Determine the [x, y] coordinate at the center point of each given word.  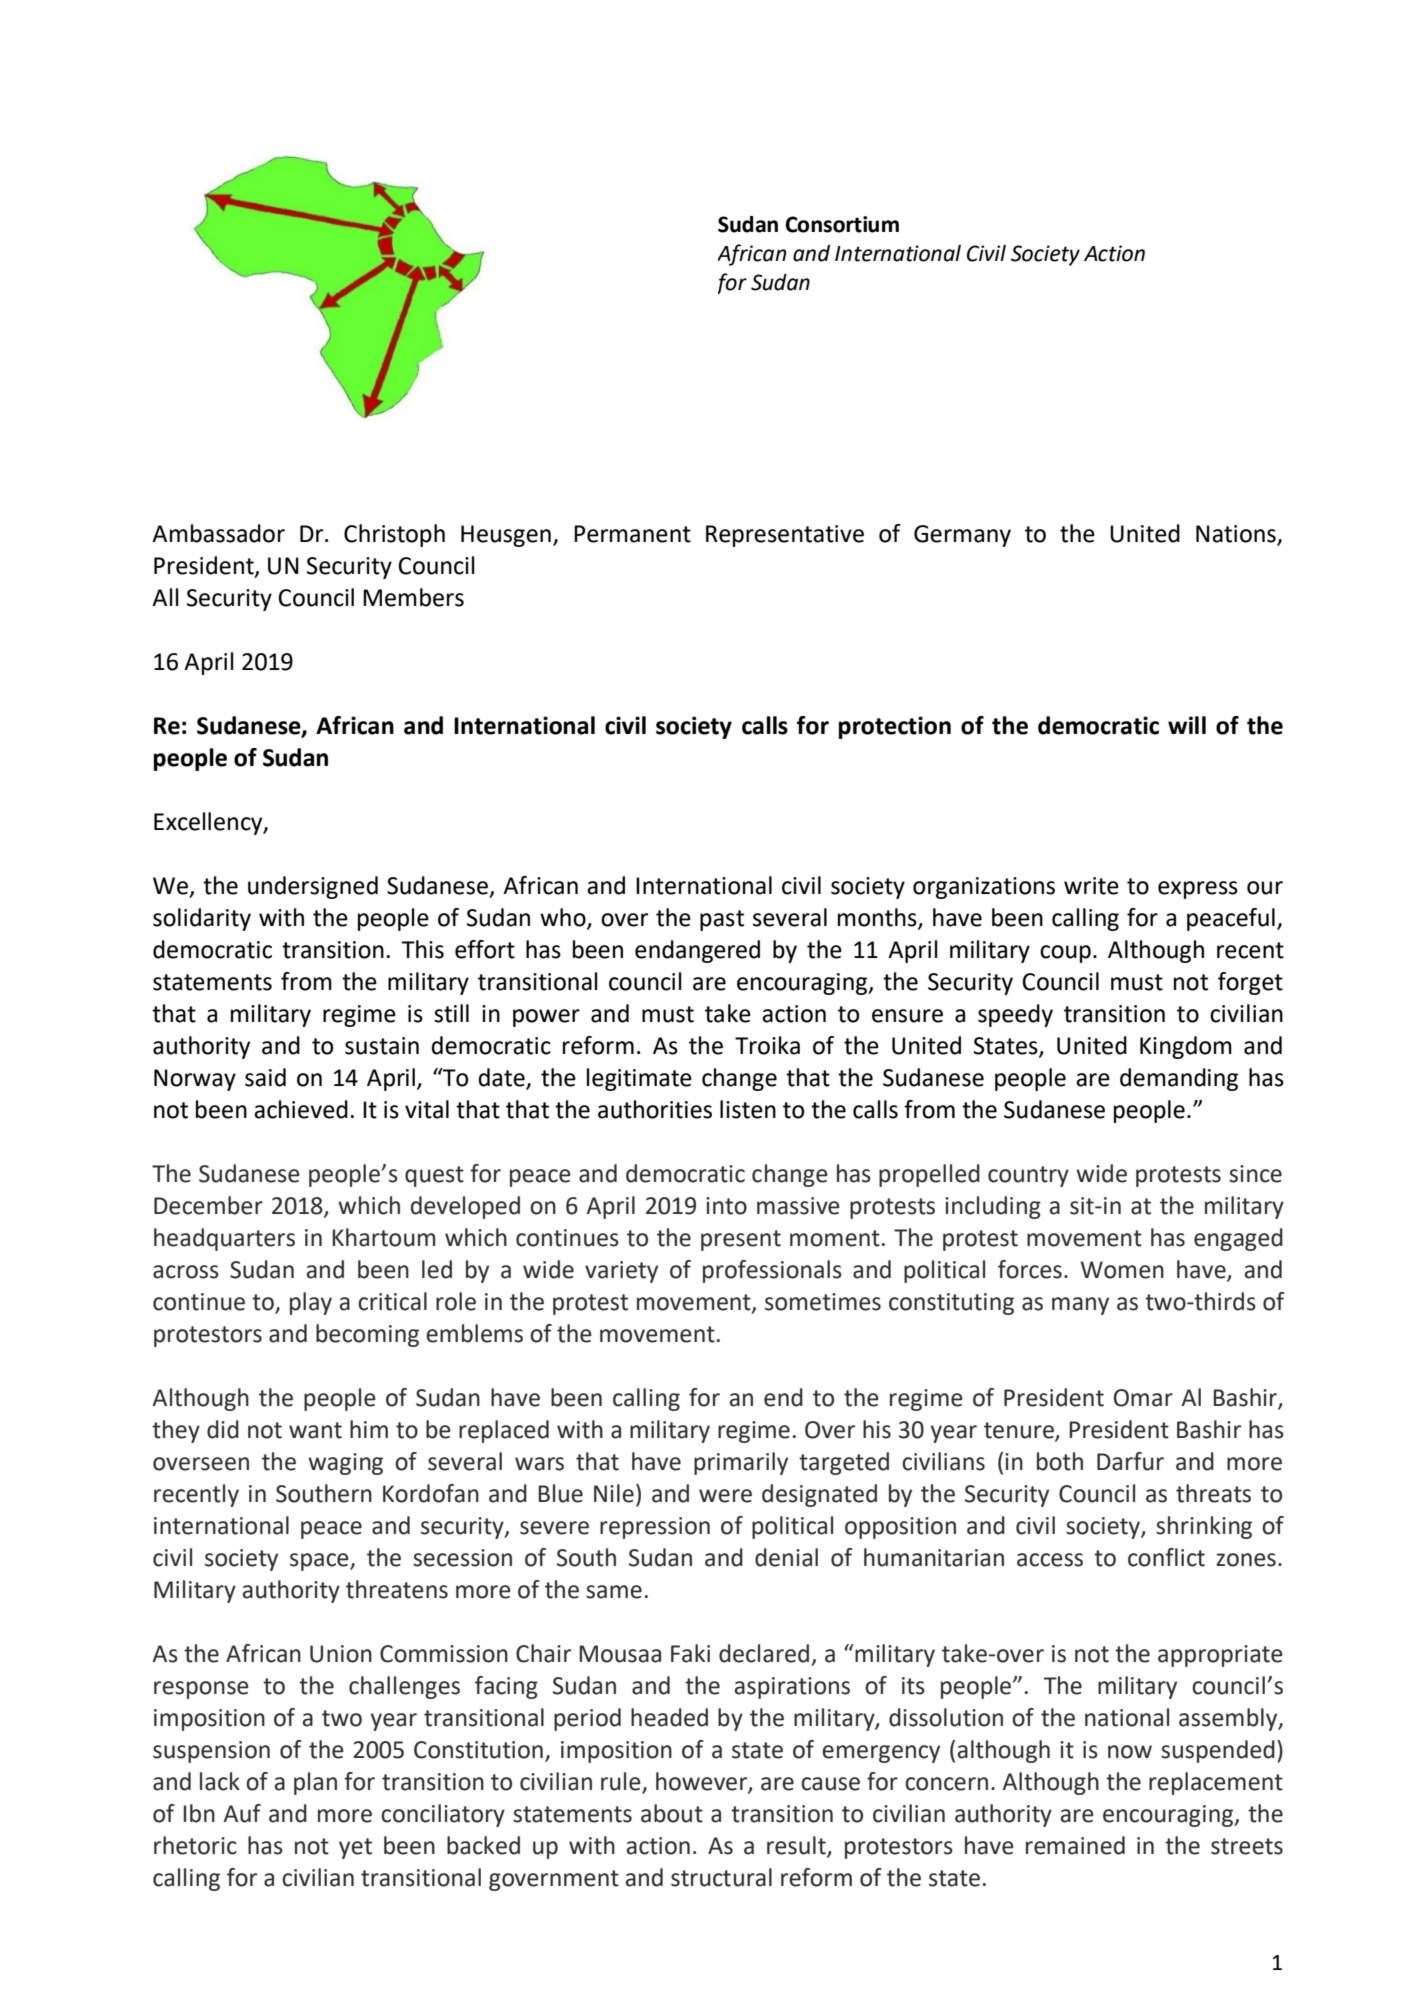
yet [355, 1848]
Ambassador [218, 533]
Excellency [209, 823]
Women [1122, 1270]
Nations [1237, 535]
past [722, 920]
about [672, 1813]
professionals [772, 1271]
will [1187, 725]
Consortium [842, 224]
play [311, 1303]
